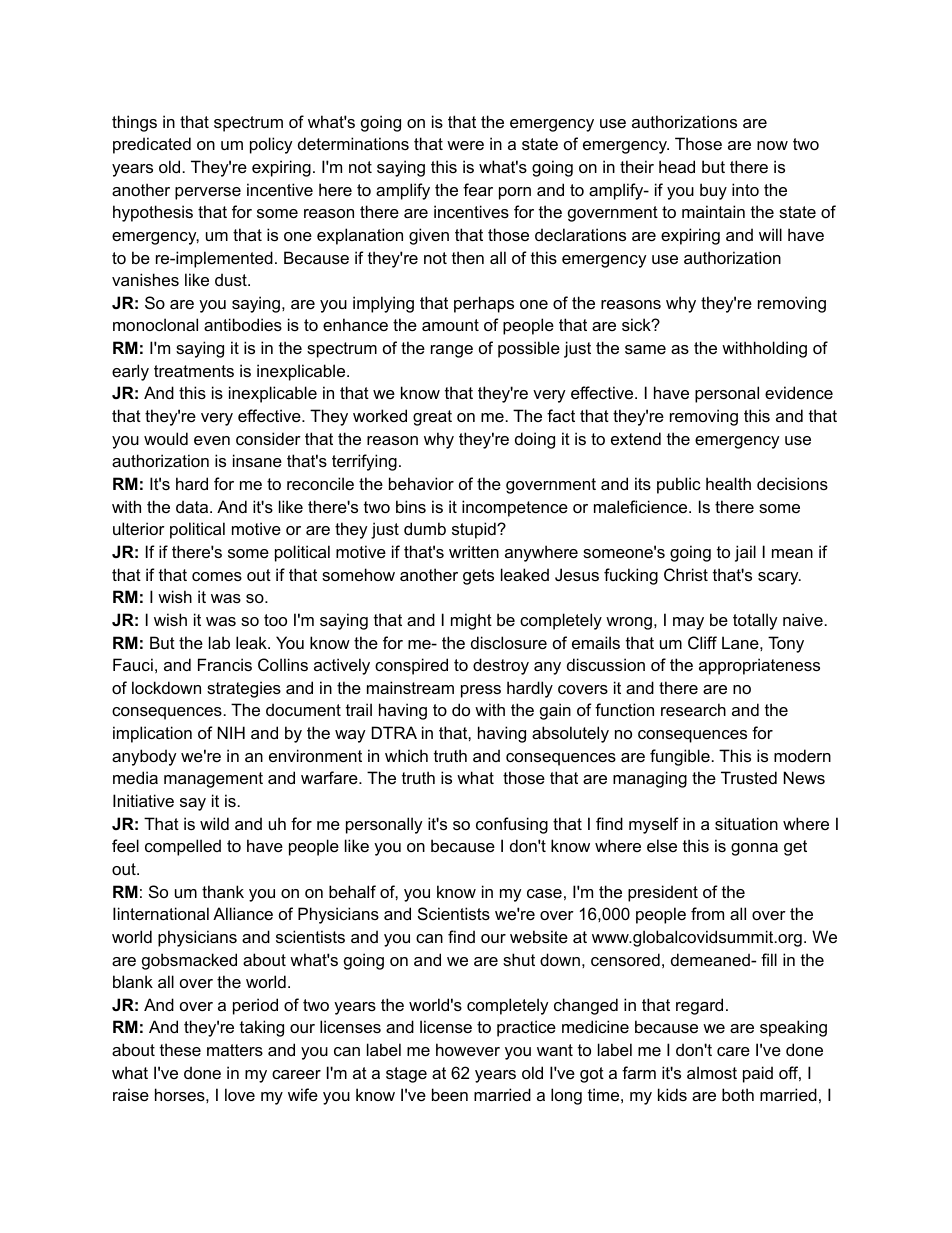 This image has width=952, height=1233. I want to click on even, so click(212, 440).
